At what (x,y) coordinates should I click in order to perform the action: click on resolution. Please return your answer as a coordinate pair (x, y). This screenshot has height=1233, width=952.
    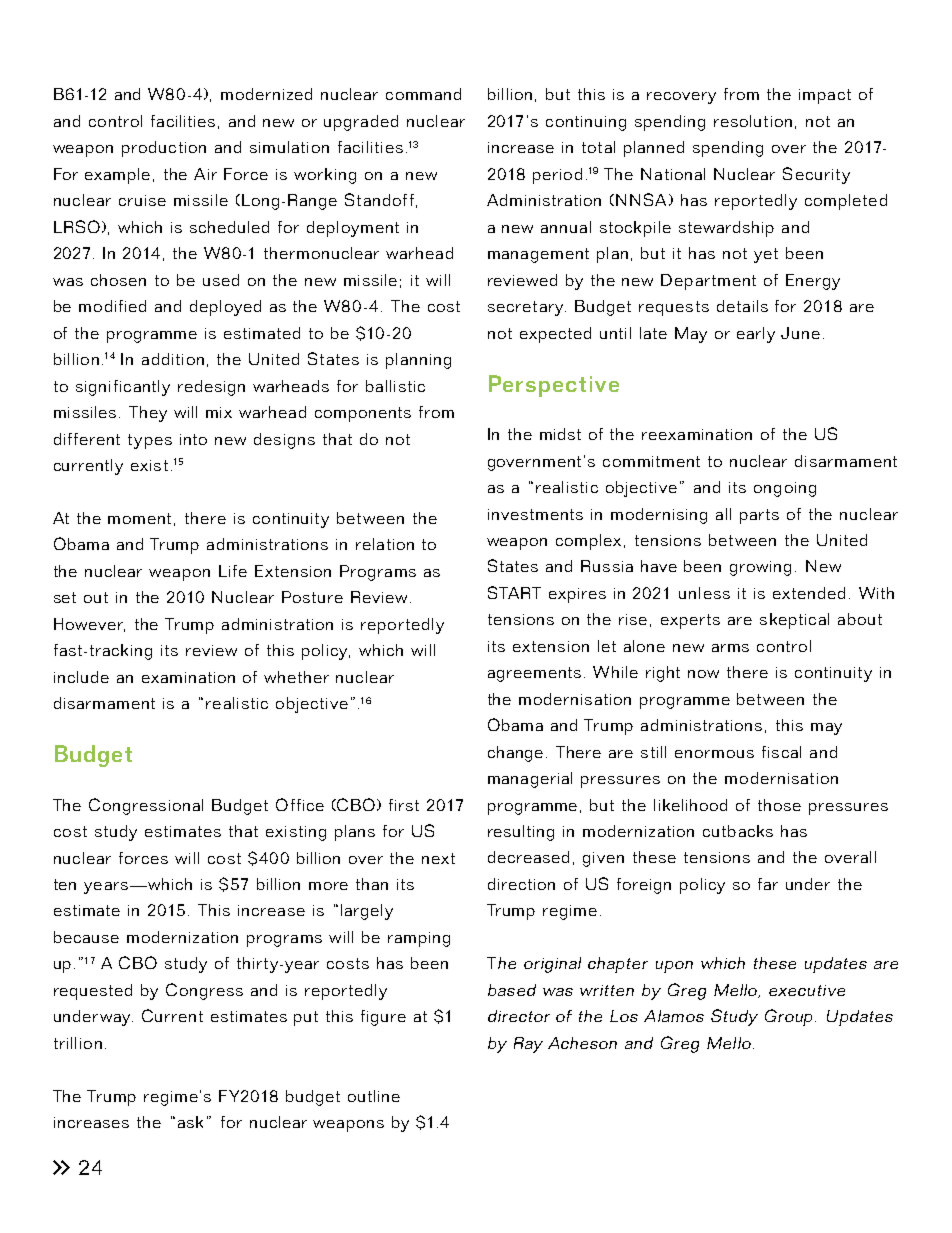
    Looking at the image, I should click on (753, 121).
